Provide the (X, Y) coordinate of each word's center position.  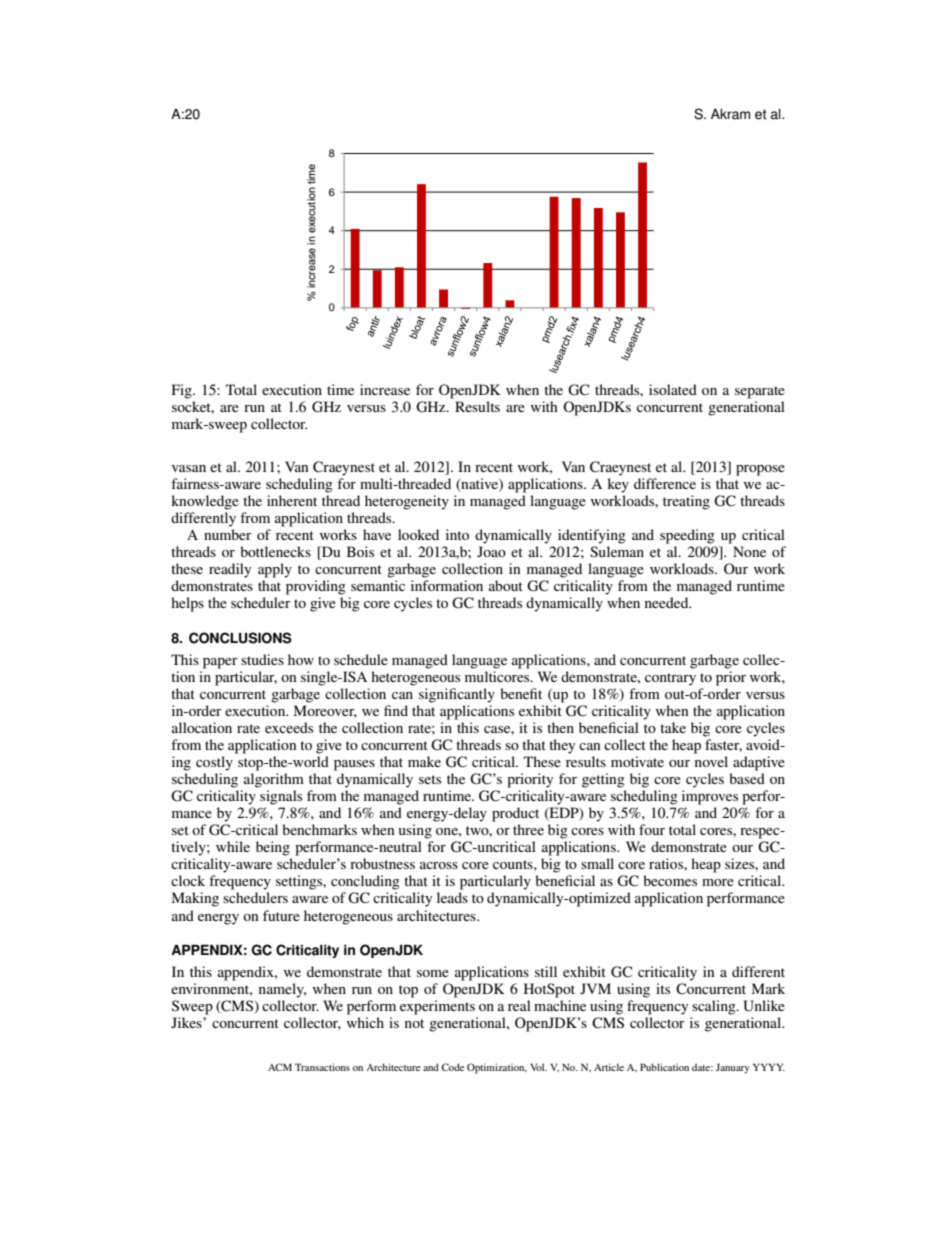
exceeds (289, 727)
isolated (673, 389)
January (733, 1068)
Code (453, 1067)
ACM (280, 1067)
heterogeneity (407, 502)
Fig (183, 391)
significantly (457, 695)
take (673, 727)
